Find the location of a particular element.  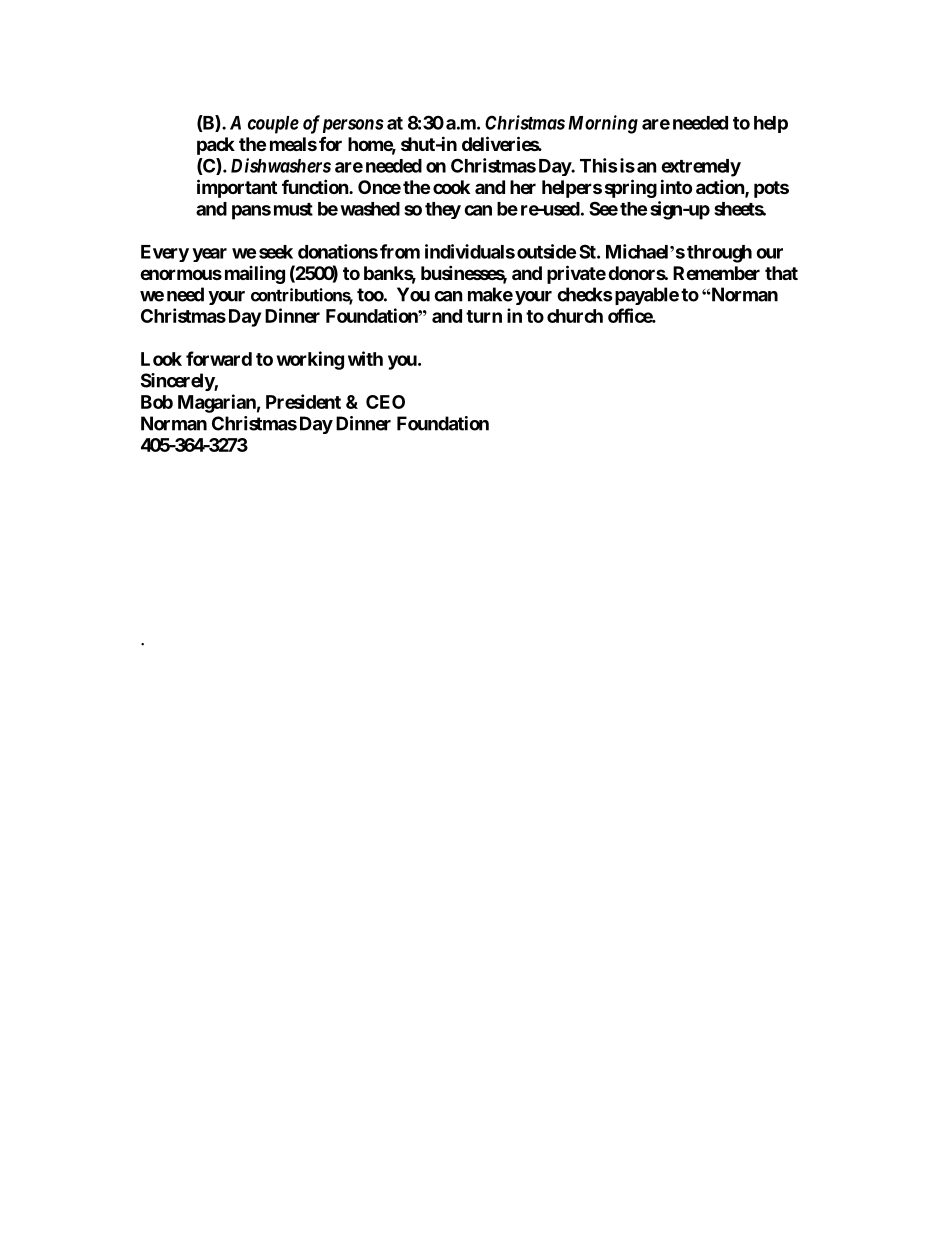

extremely is located at coordinates (701, 168).
